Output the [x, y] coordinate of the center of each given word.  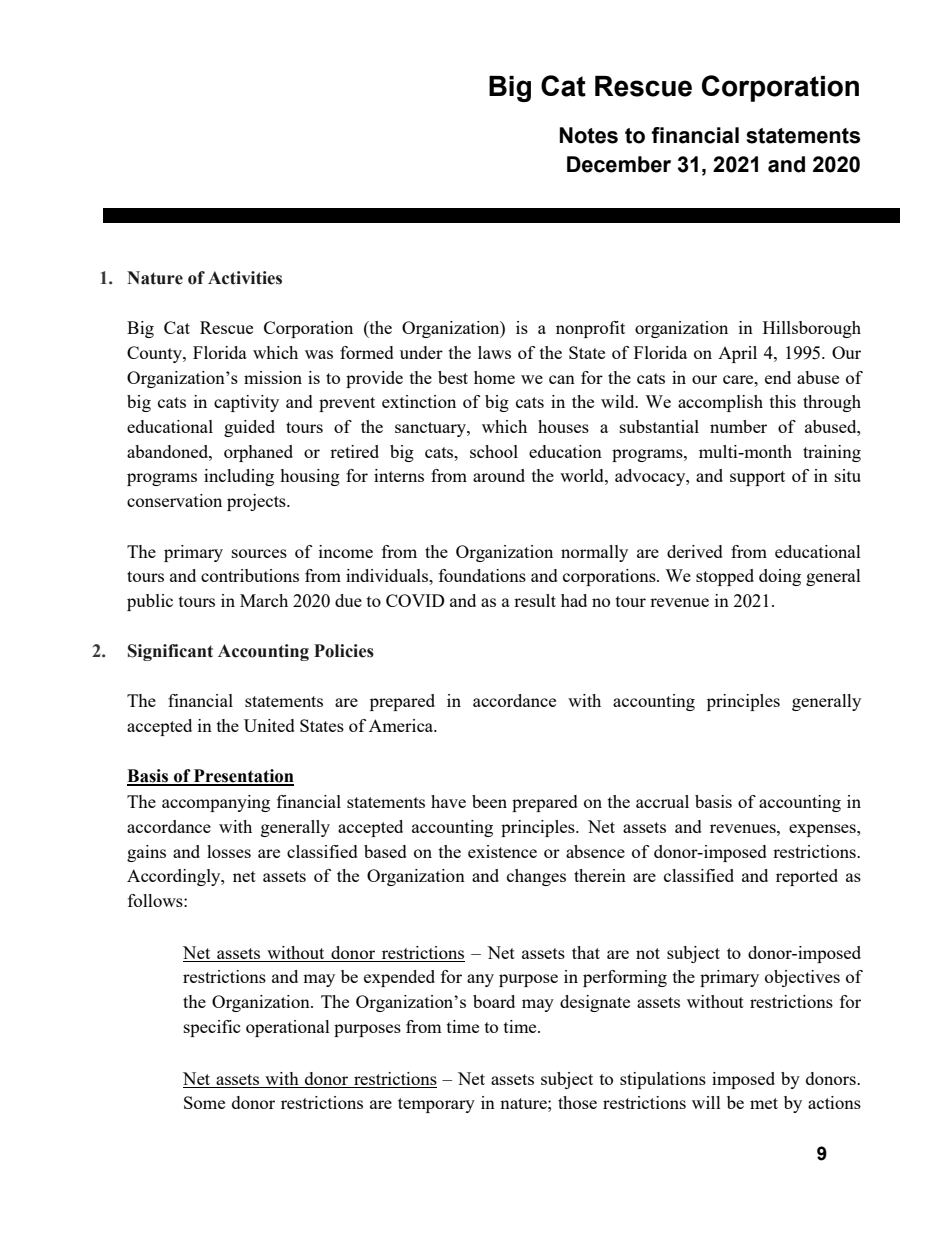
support [757, 478]
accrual [662, 801]
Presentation [243, 777]
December [619, 164]
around [499, 475]
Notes [589, 135]
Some [204, 1102]
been [489, 801]
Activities [245, 278]
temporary [436, 1105]
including [239, 477]
